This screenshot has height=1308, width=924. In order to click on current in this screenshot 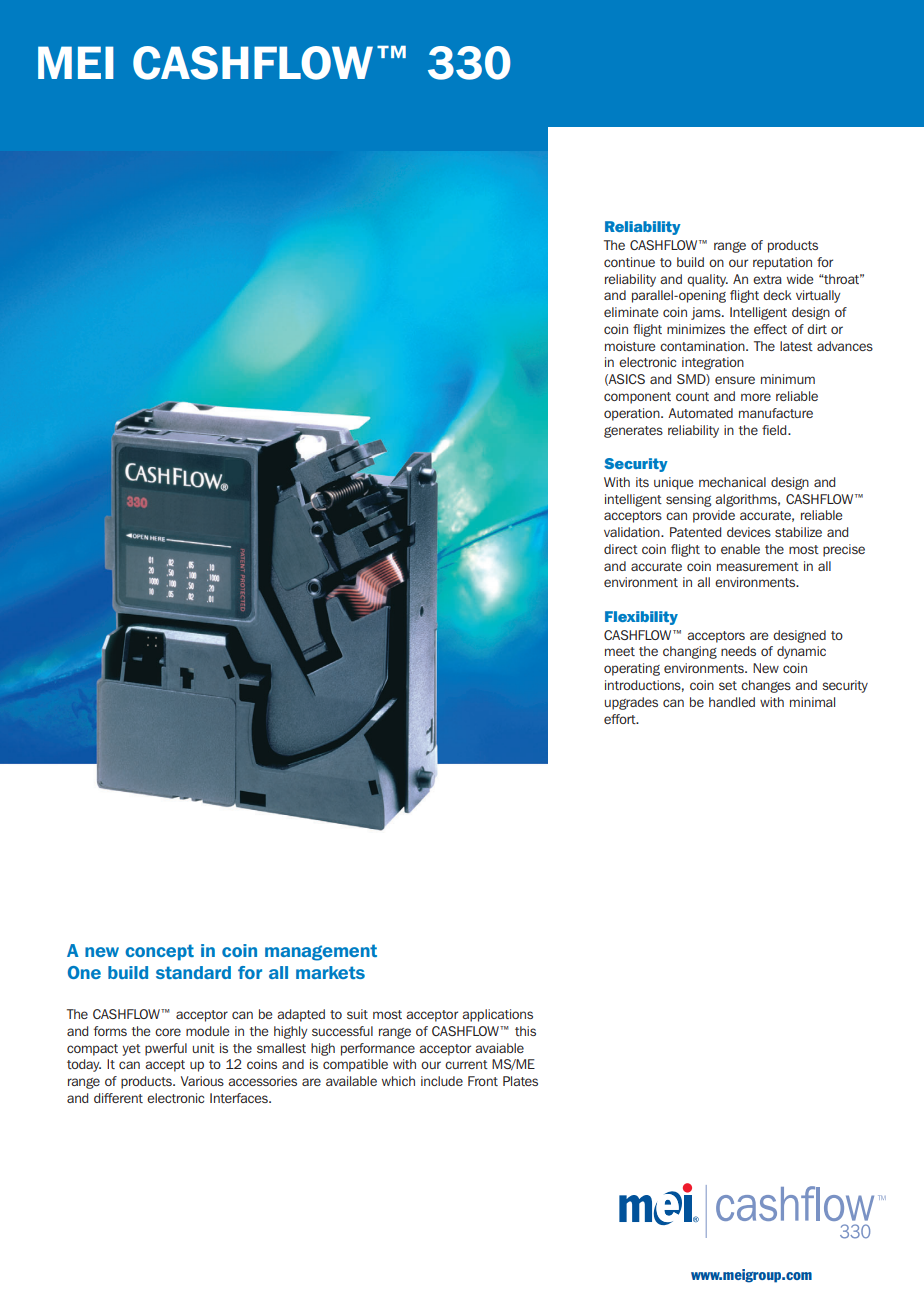, I will do `click(466, 1064)`.
